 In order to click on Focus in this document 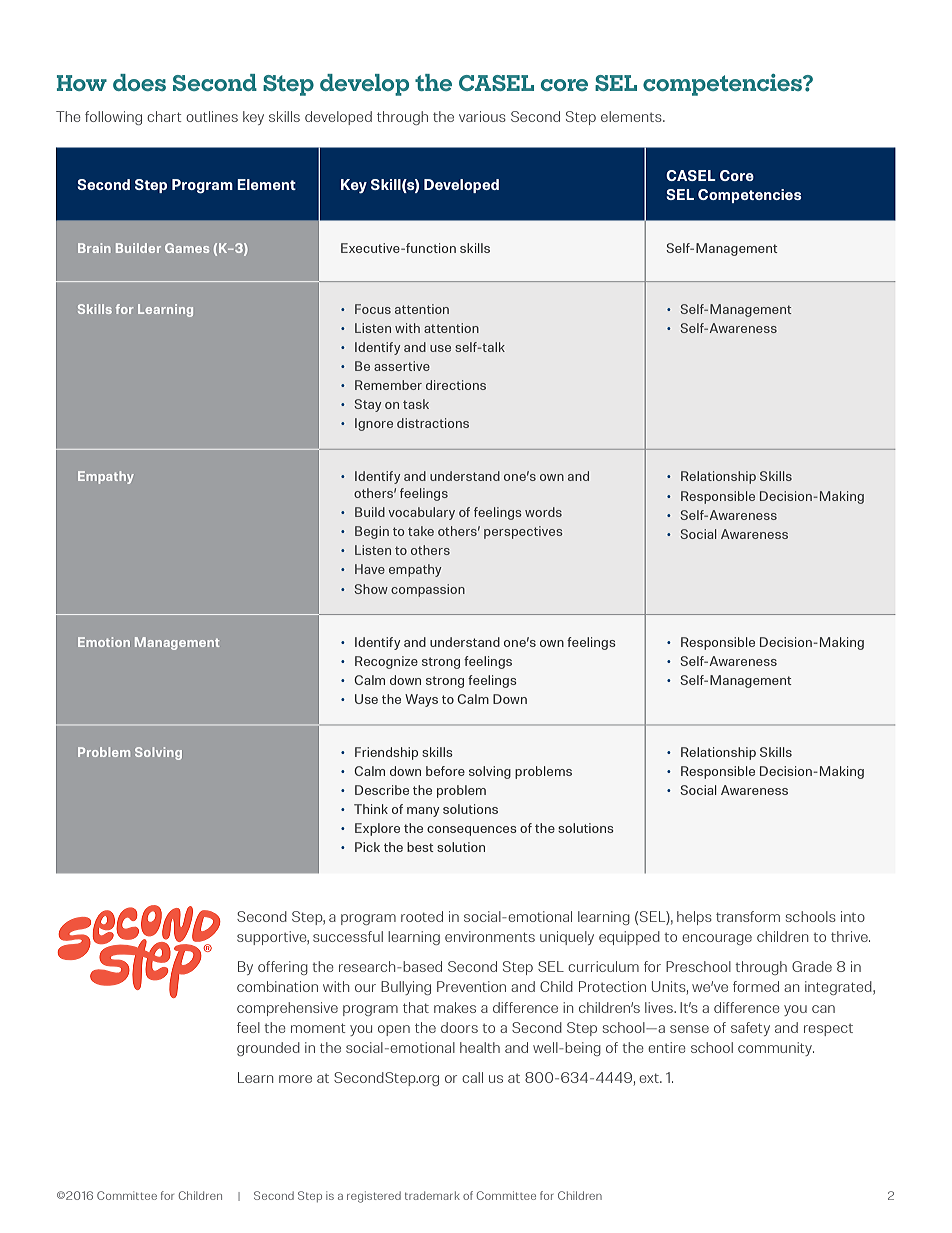, I will do `click(373, 309)`.
